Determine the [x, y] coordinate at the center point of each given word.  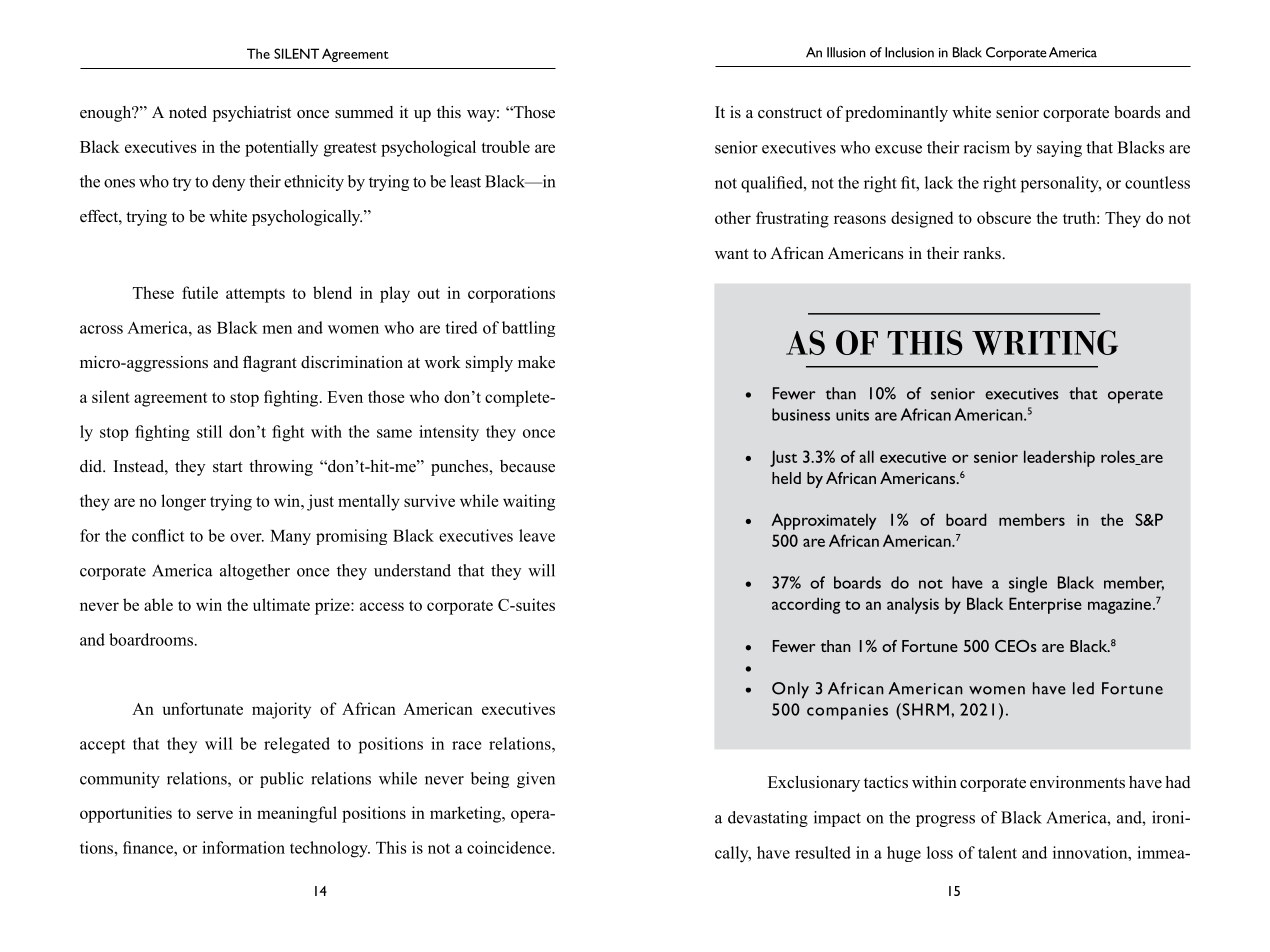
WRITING [1045, 342]
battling [528, 329]
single [1028, 584]
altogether [255, 572]
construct [790, 113]
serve [215, 814]
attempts [255, 295]
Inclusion [909, 52]
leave [537, 535]
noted [188, 112]
